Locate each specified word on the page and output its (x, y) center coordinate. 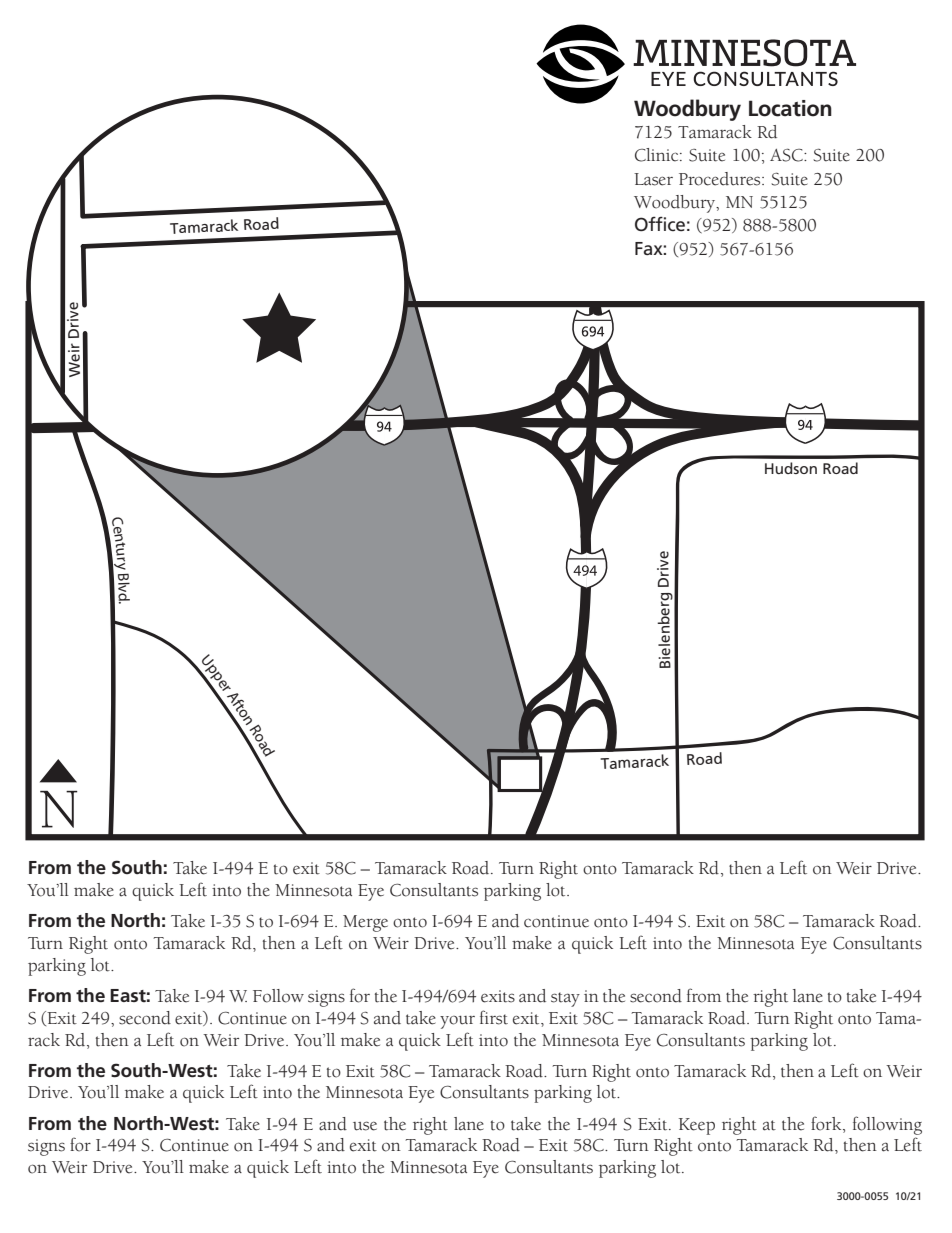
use (365, 1126)
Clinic (658, 155)
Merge (365, 923)
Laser (653, 179)
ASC (787, 155)
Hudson (791, 468)
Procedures (721, 179)
